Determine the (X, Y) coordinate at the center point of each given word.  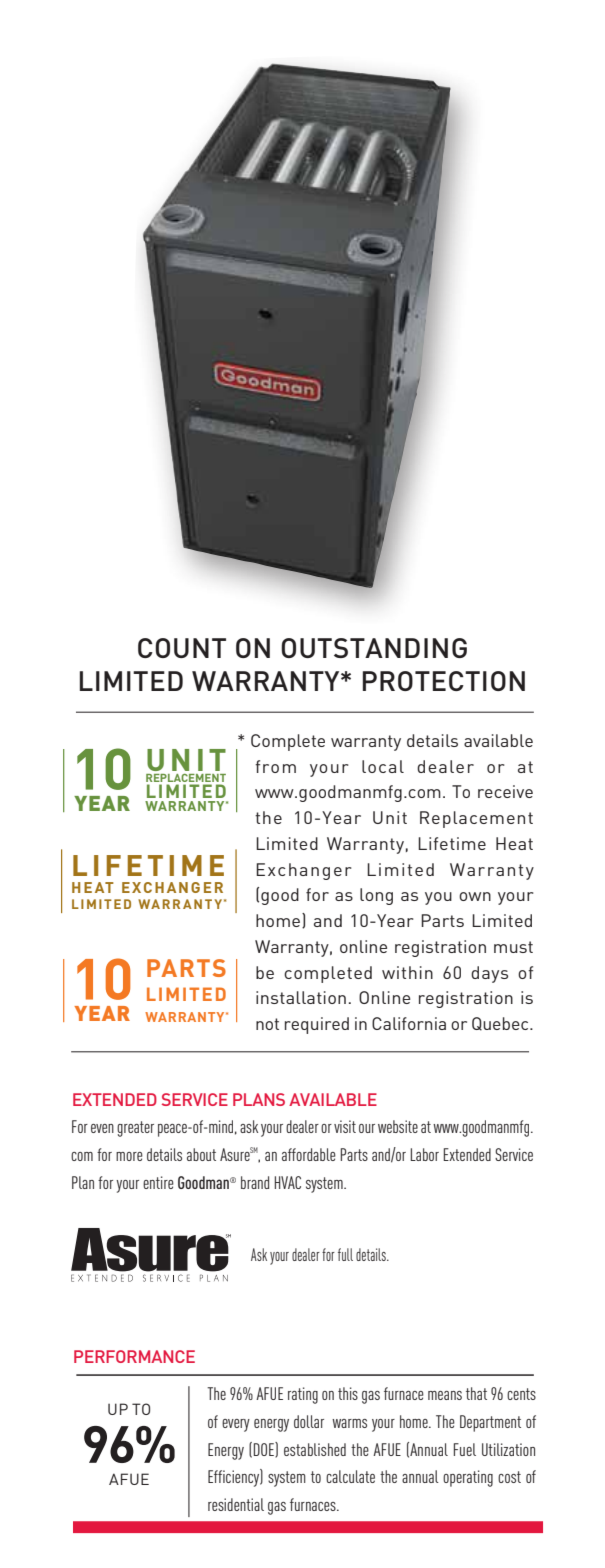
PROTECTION (444, 681)
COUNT (182, 648)
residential (236, 1504)
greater (135, 1129)
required (317, 1025)
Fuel (465, 1449)
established (315, 1449)
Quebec (501, 1024)
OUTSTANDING (374, 648)
